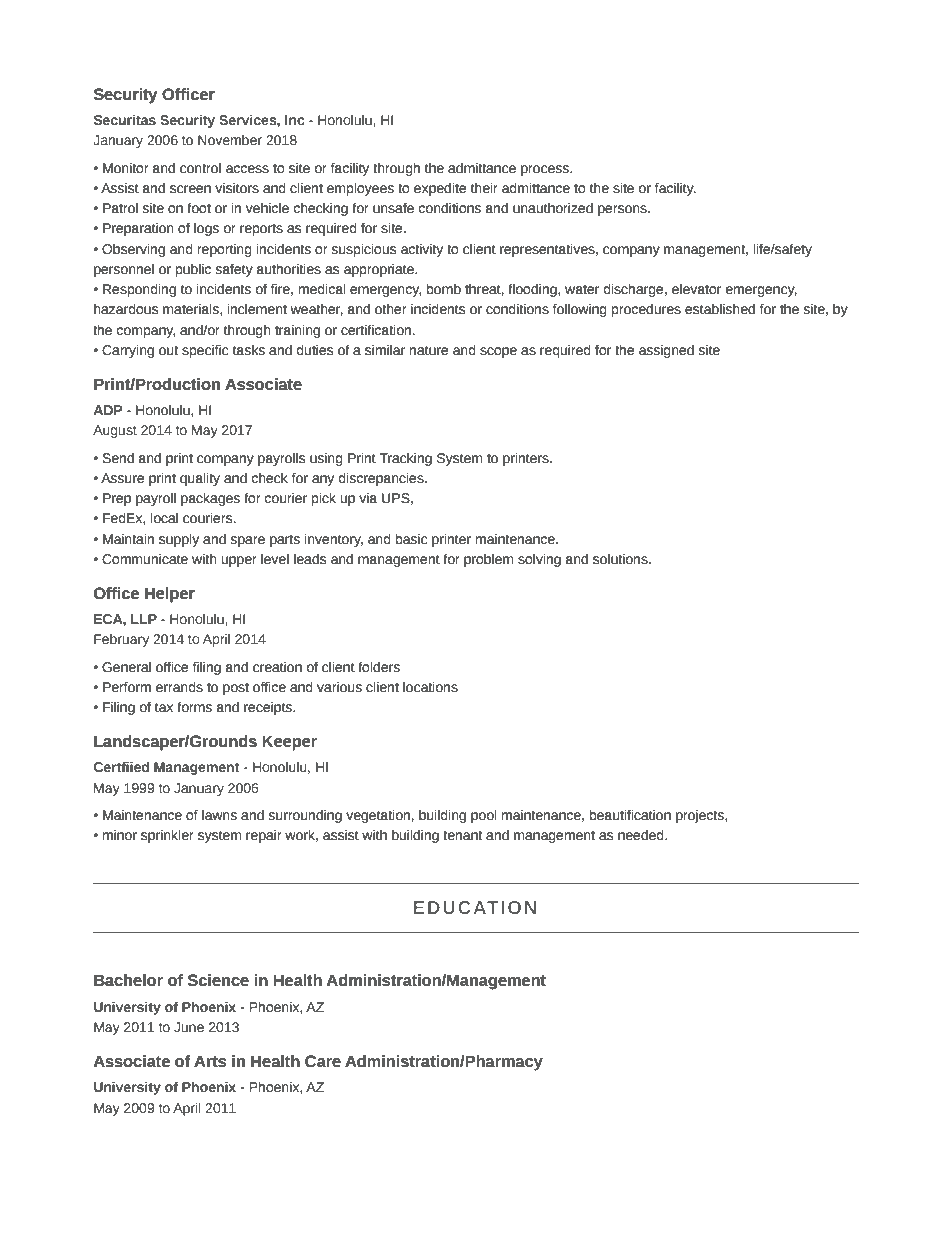  I want to click on beautification, so click(630, 815).
